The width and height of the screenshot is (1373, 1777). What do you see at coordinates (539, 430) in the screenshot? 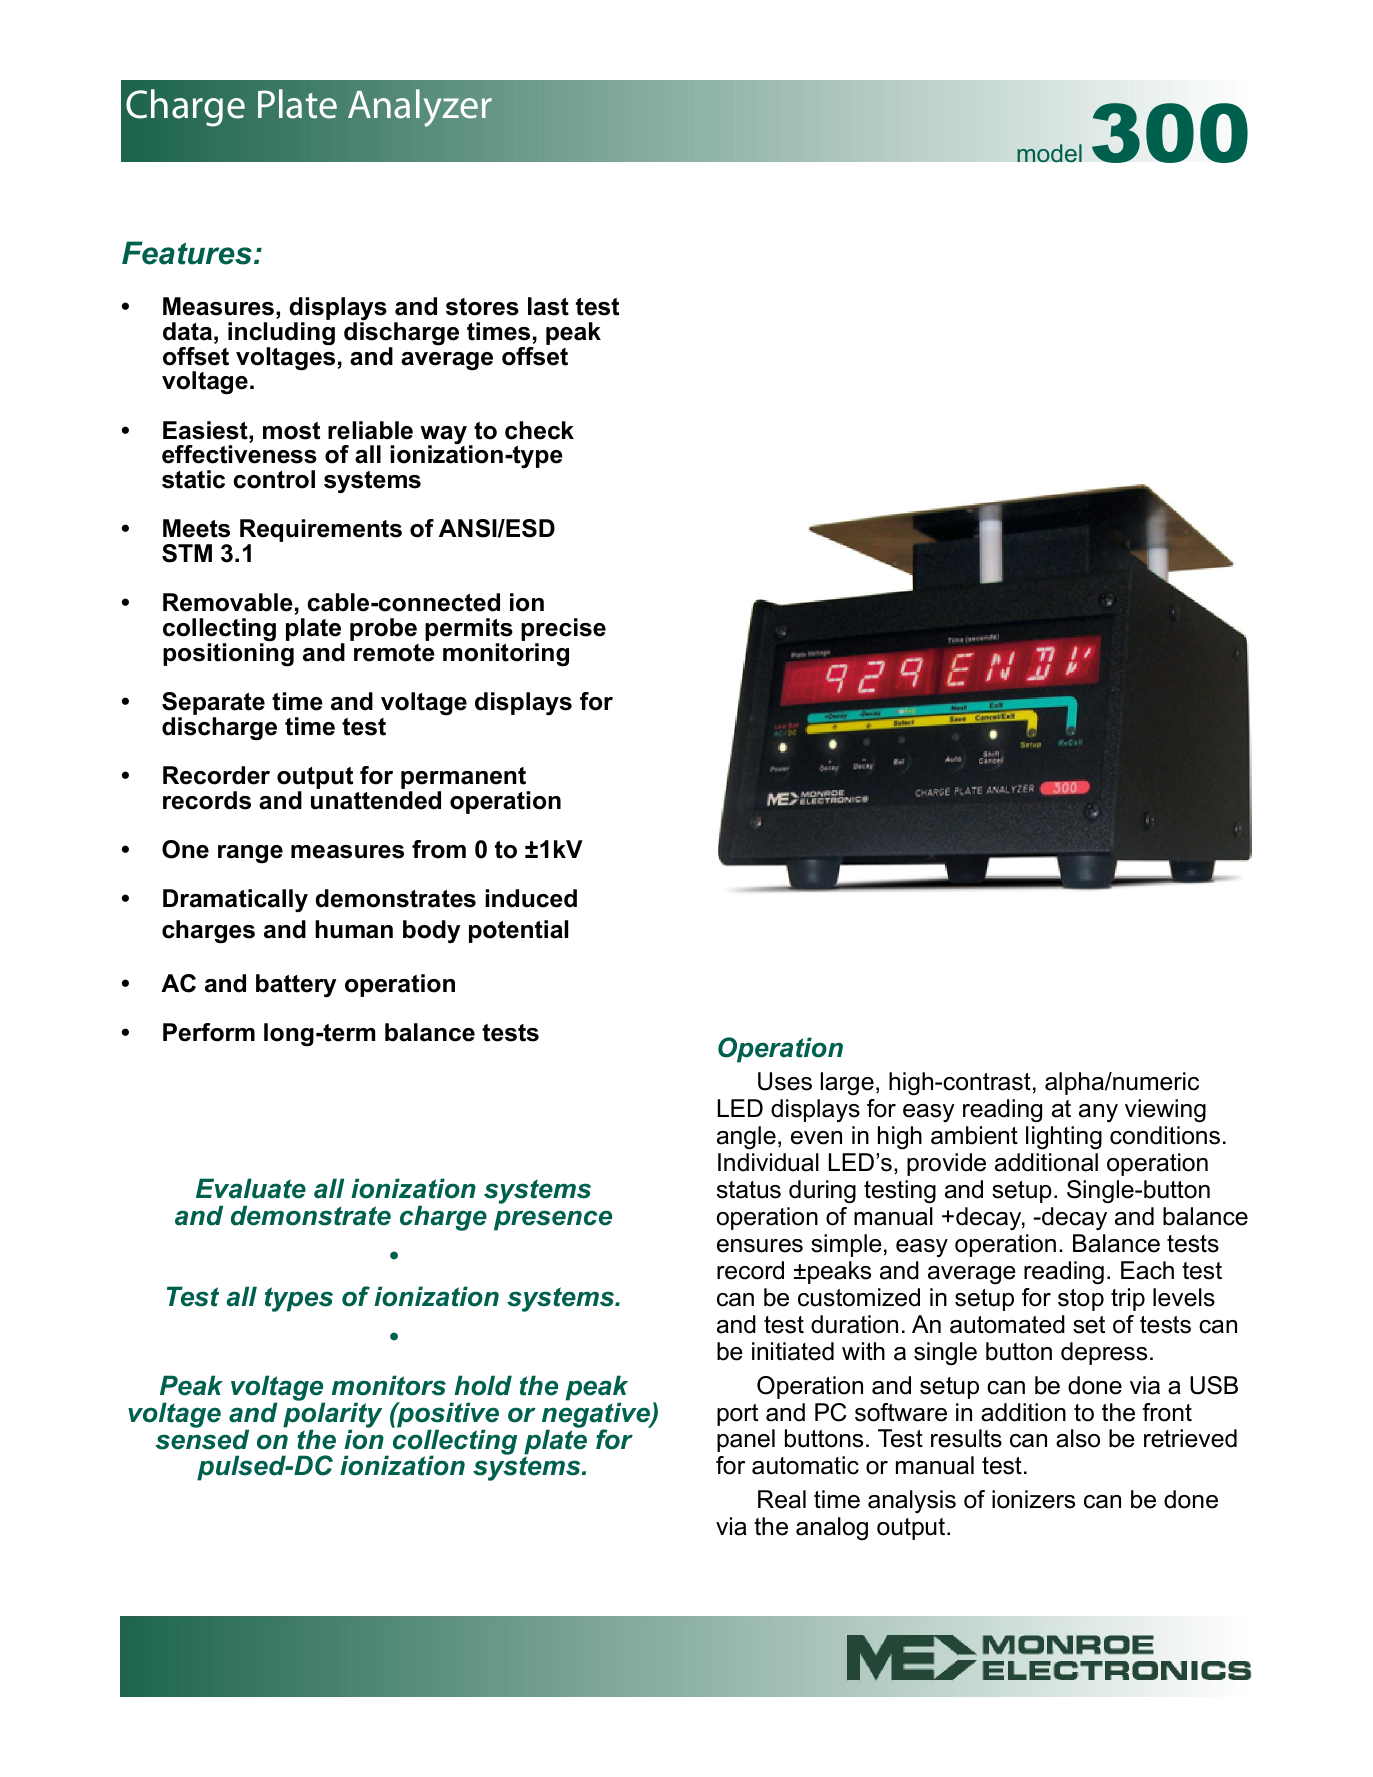
I see `check` at bounding box center [539, 430].
